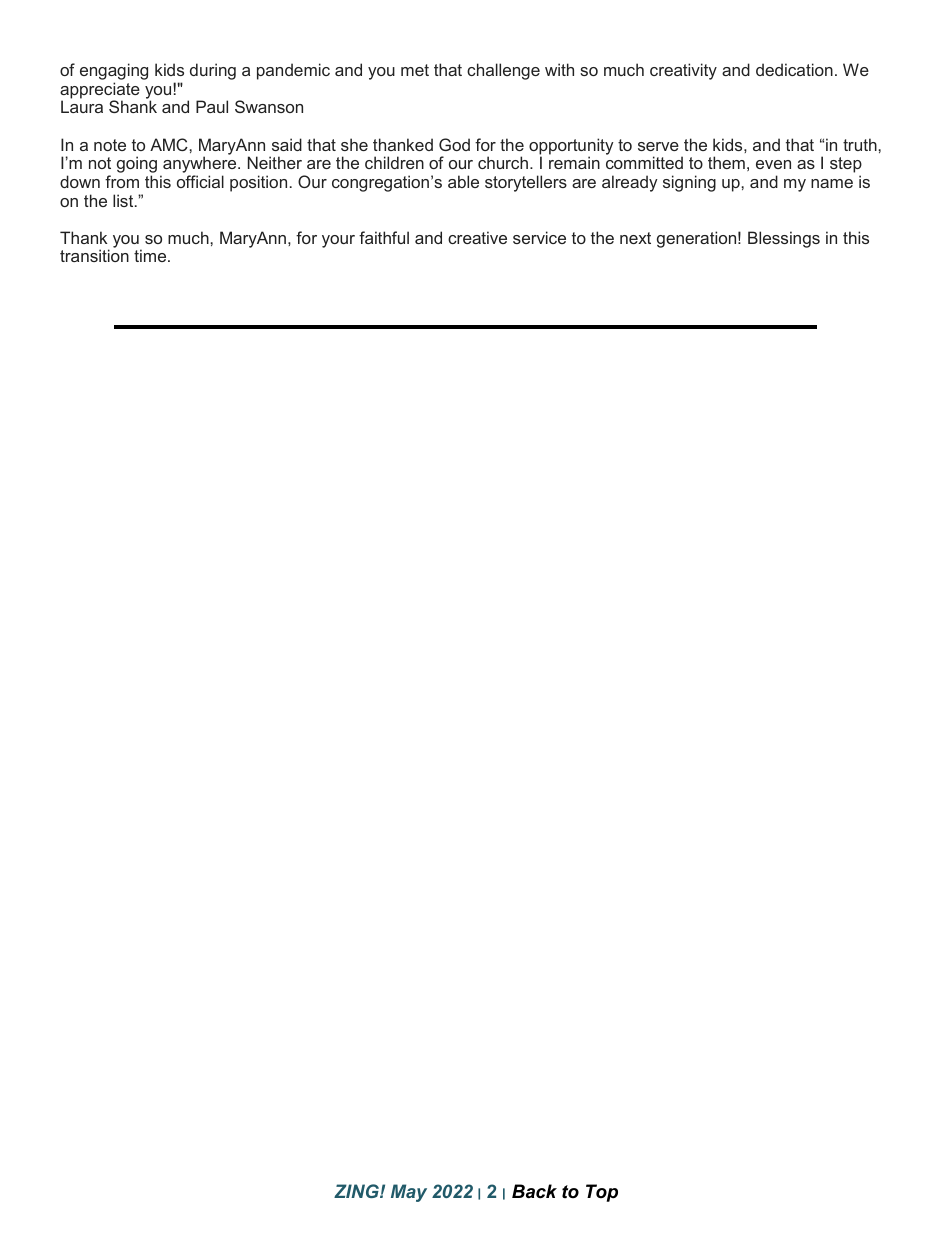  What do you see at coordinates (212, 106) in the screenshot?
I see `Paul` at bounding box center [212, 106].
